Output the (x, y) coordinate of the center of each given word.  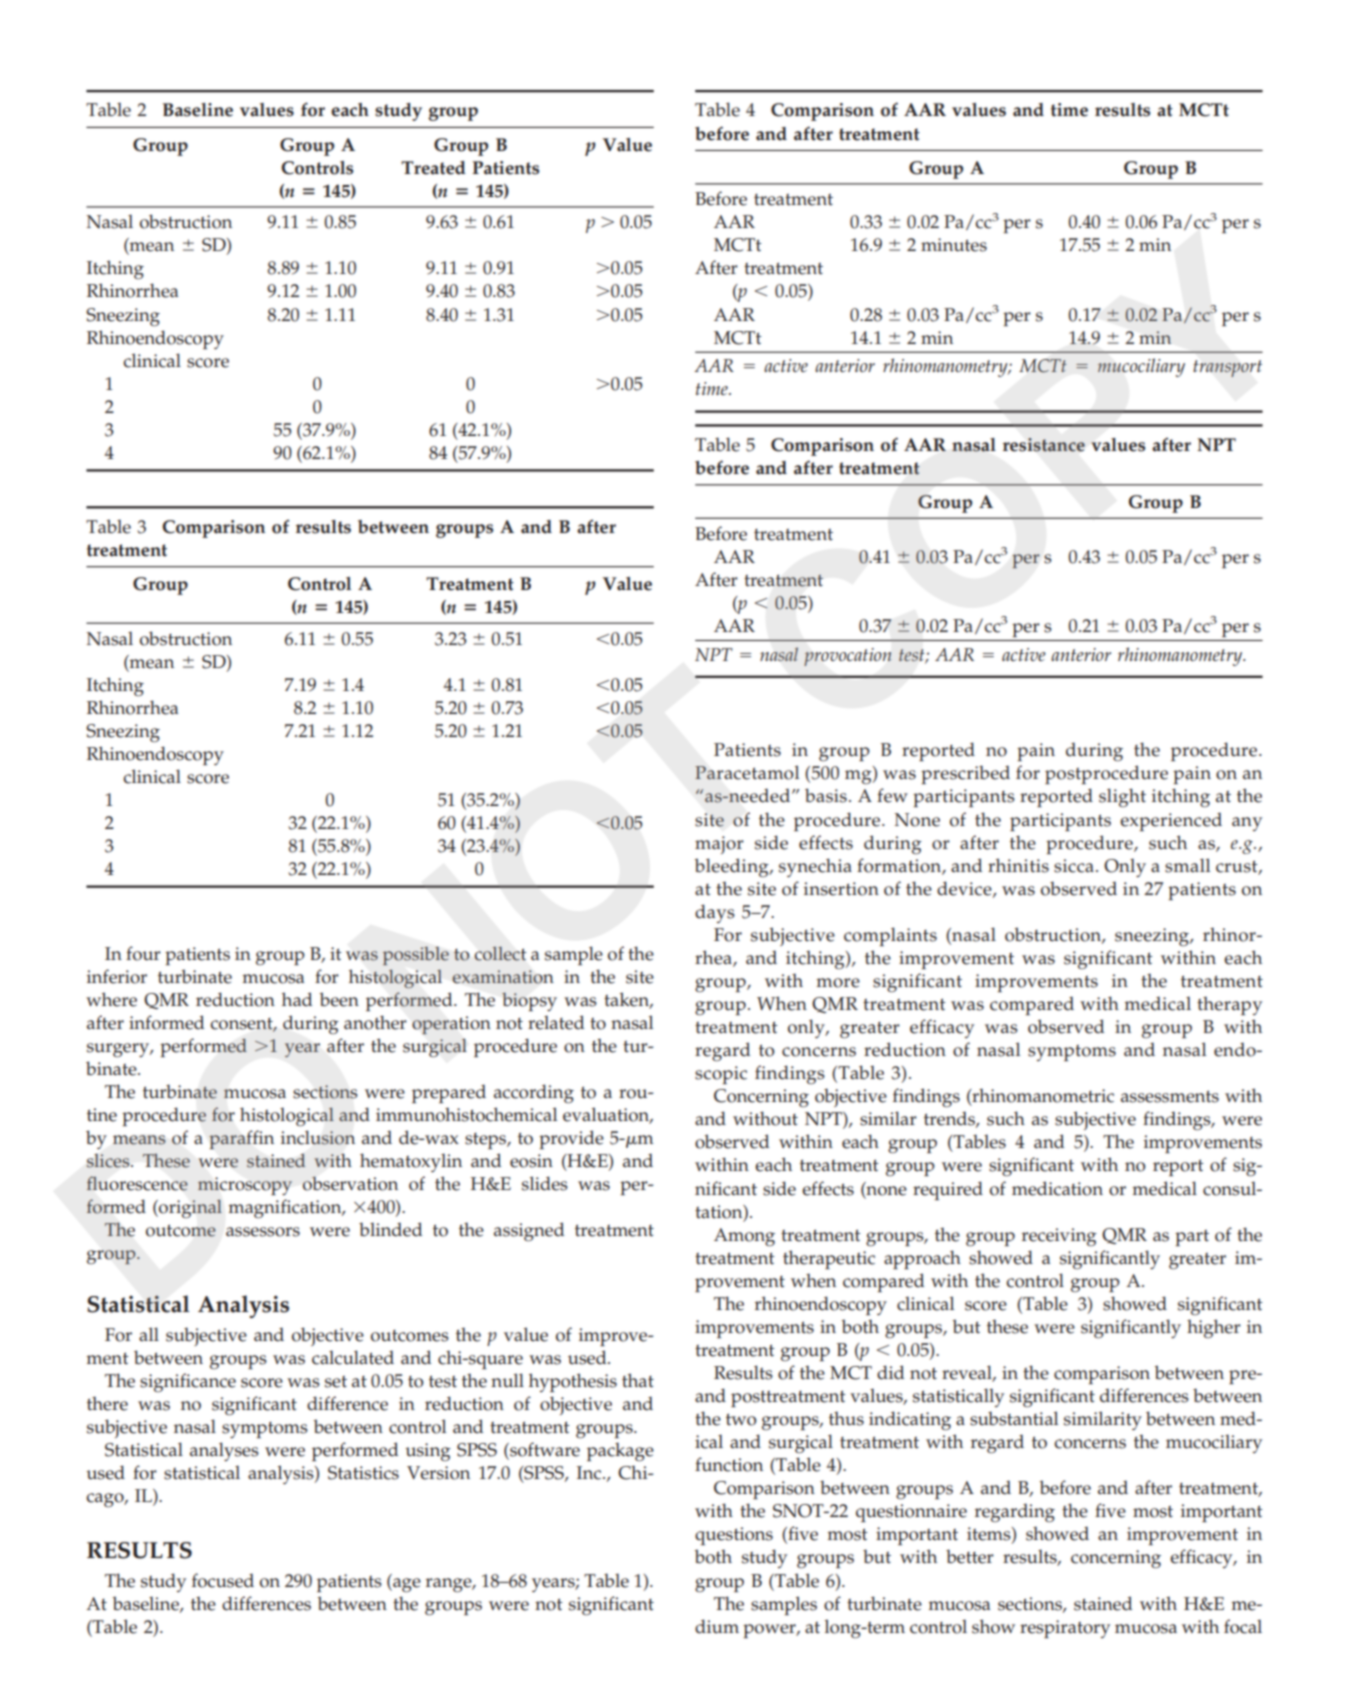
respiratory (1065, 1629)
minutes (954, 245)
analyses (224, 1451)
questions (734, 1536)
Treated (433, 168)
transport (1227, 368)
